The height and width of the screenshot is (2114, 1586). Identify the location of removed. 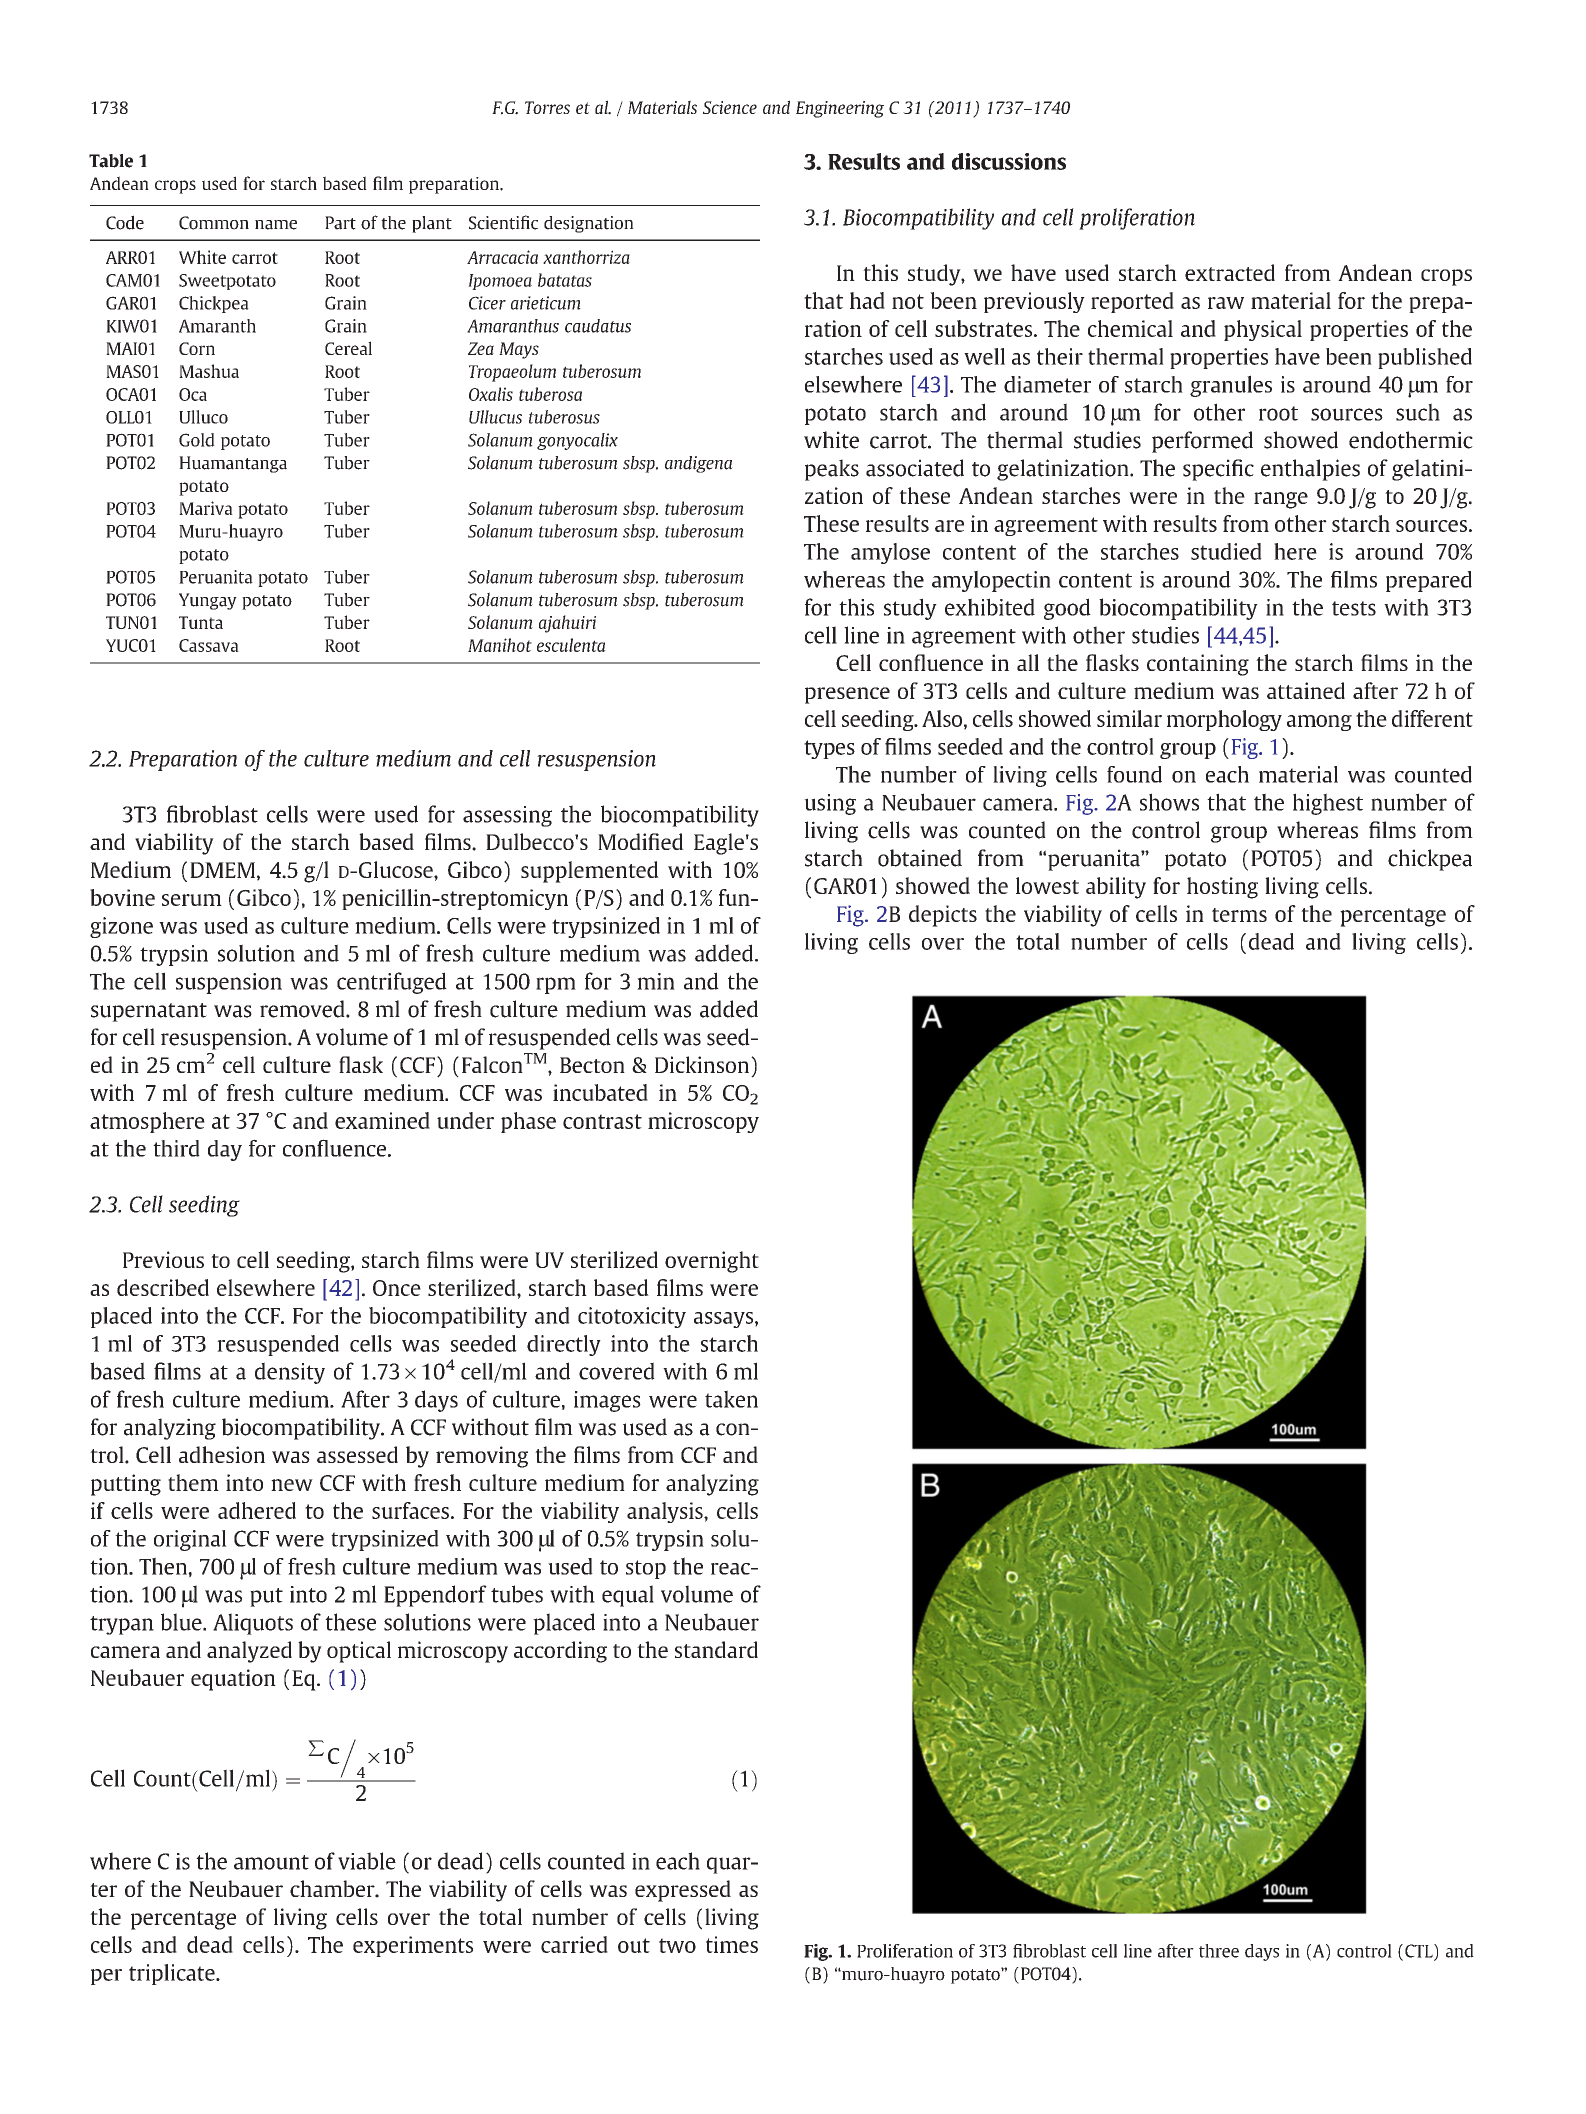
(303, 1009).
